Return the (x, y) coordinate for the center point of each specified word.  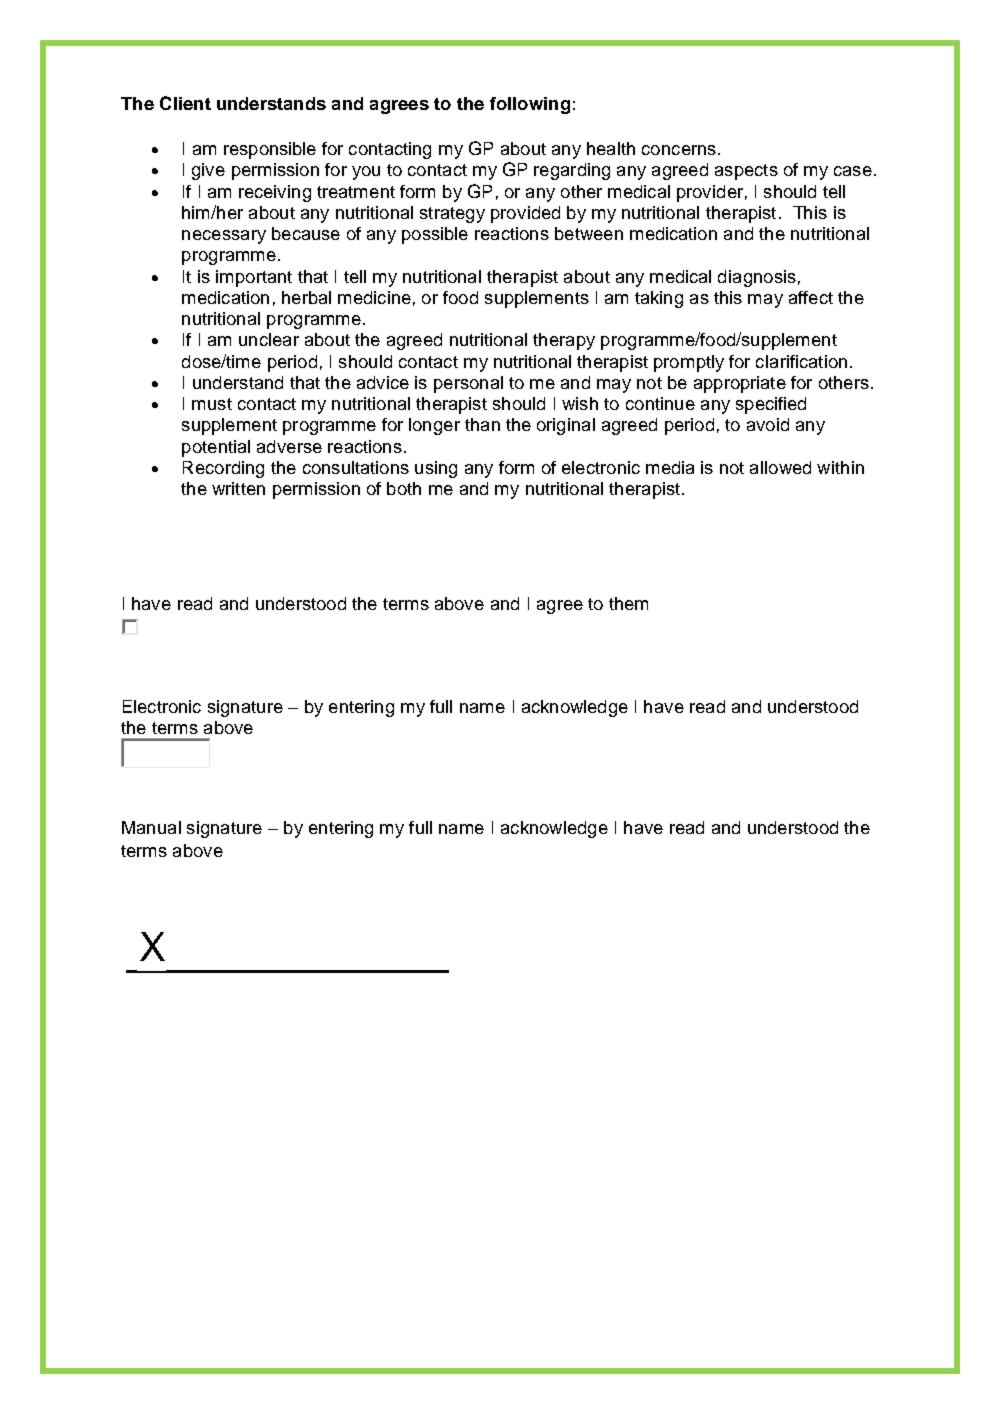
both (404, 488)
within (840, 467)
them (628, 603)
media (670, 467)
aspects (746, 172)
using (436, 469)
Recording (223, 469)
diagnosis (757, 278)
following (530, 105)
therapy (564, 341)
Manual (151, 827)
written (238, 488)
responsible (270, 150)
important (254, 278)
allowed (780, 467)
